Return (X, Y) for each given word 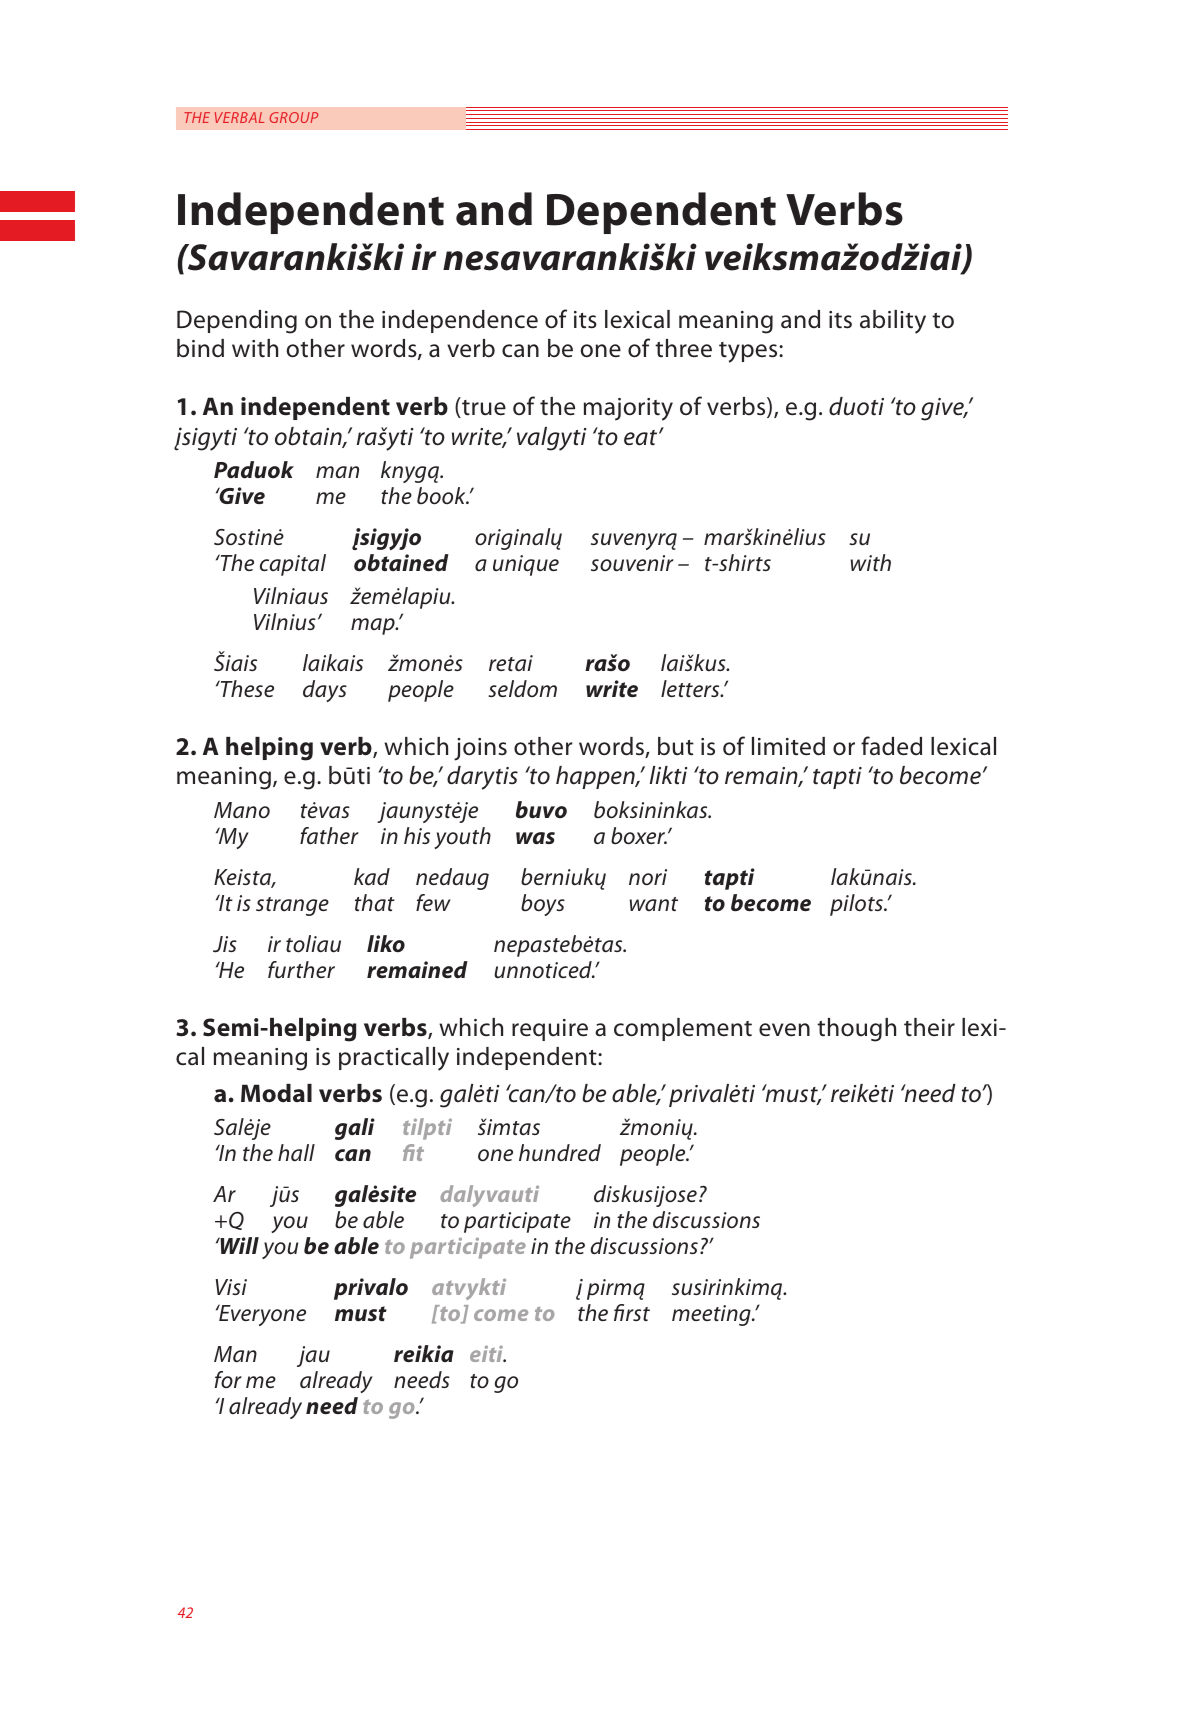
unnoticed (544, 970)
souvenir (632, 563)
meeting (712, 1315)
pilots (857, 905)
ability (893, 322)
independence (460, 321)
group (293, 117)
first (632, 1312)
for (228, 1379)
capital (293, 565)
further (301, 970)
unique (526, 565)
